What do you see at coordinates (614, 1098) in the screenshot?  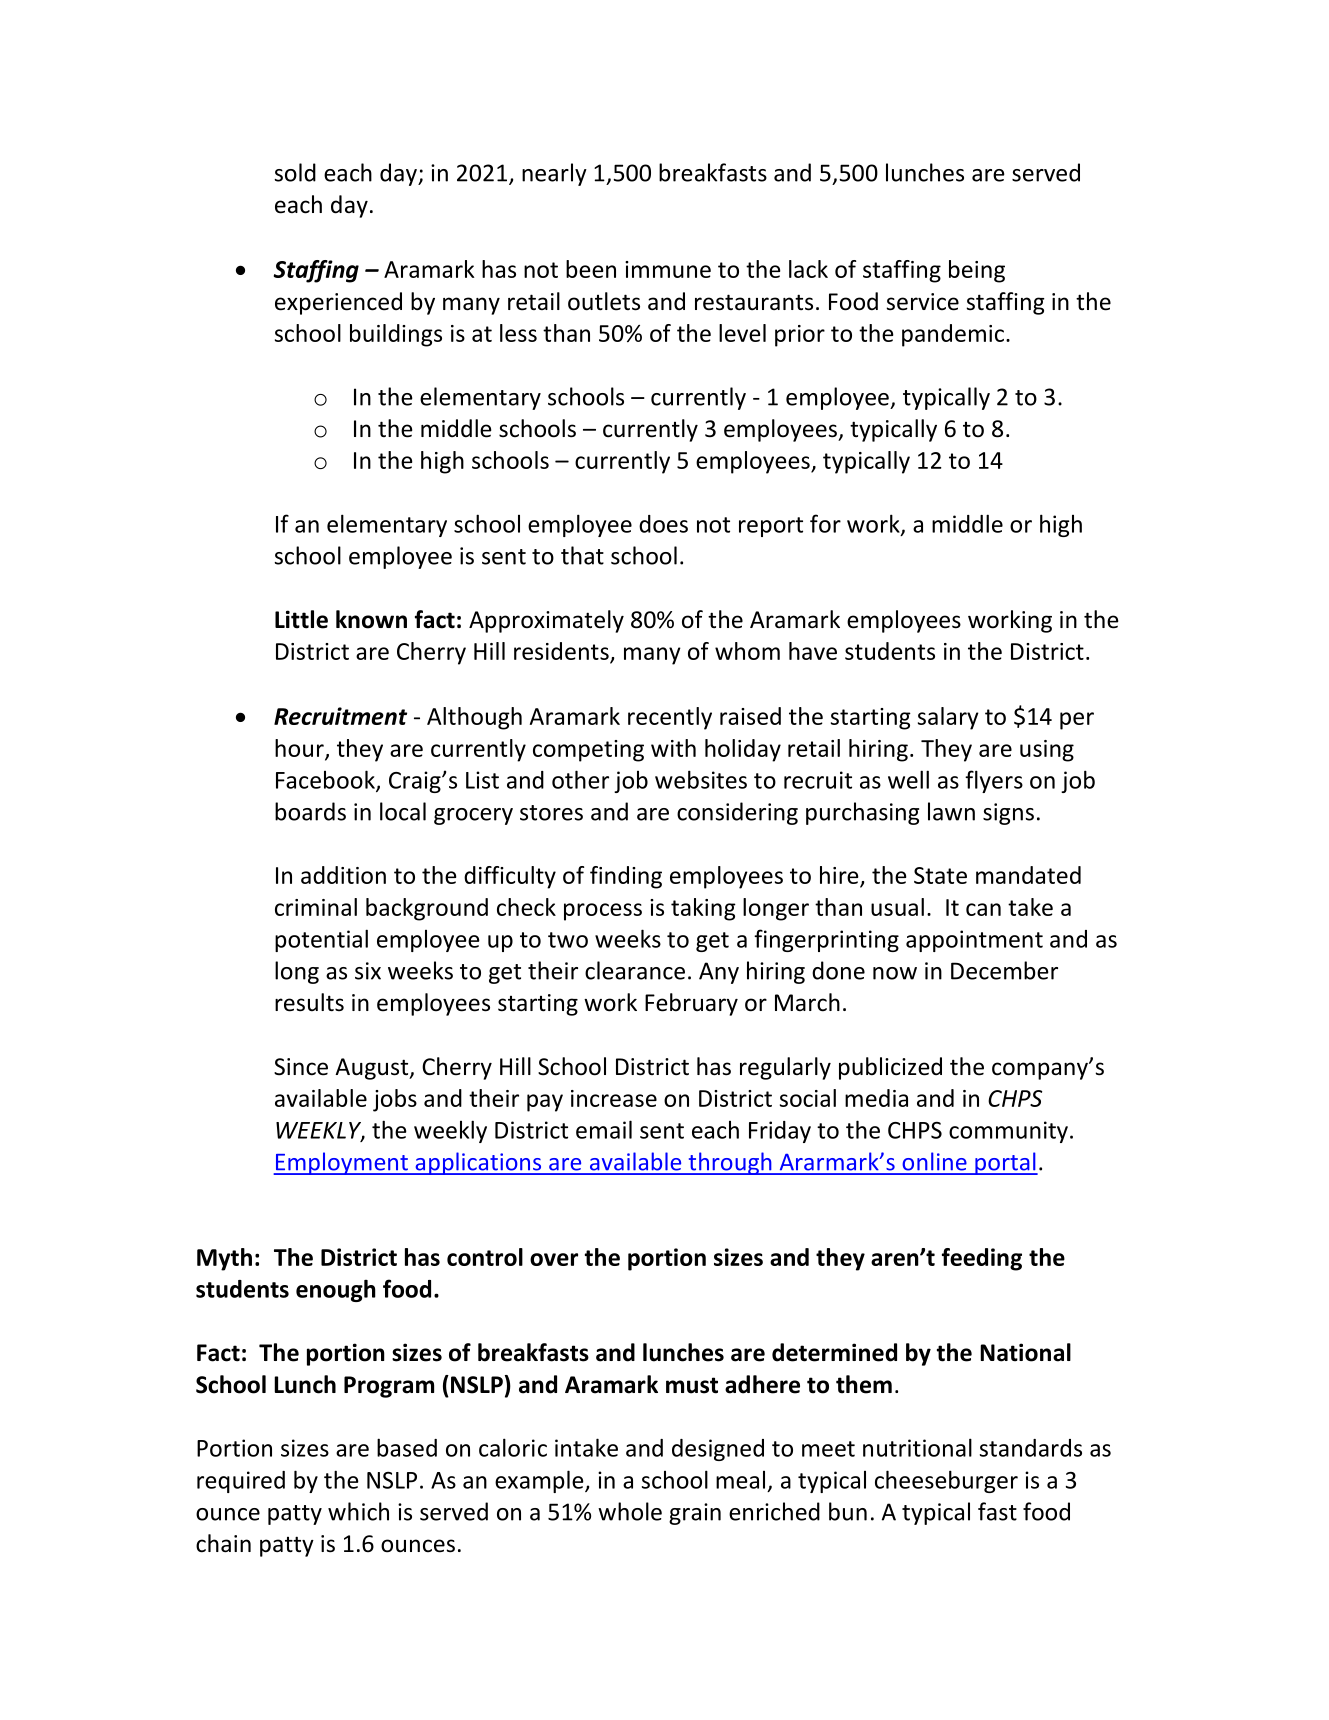 I see `increase` at bounding box center [614, 1098].
